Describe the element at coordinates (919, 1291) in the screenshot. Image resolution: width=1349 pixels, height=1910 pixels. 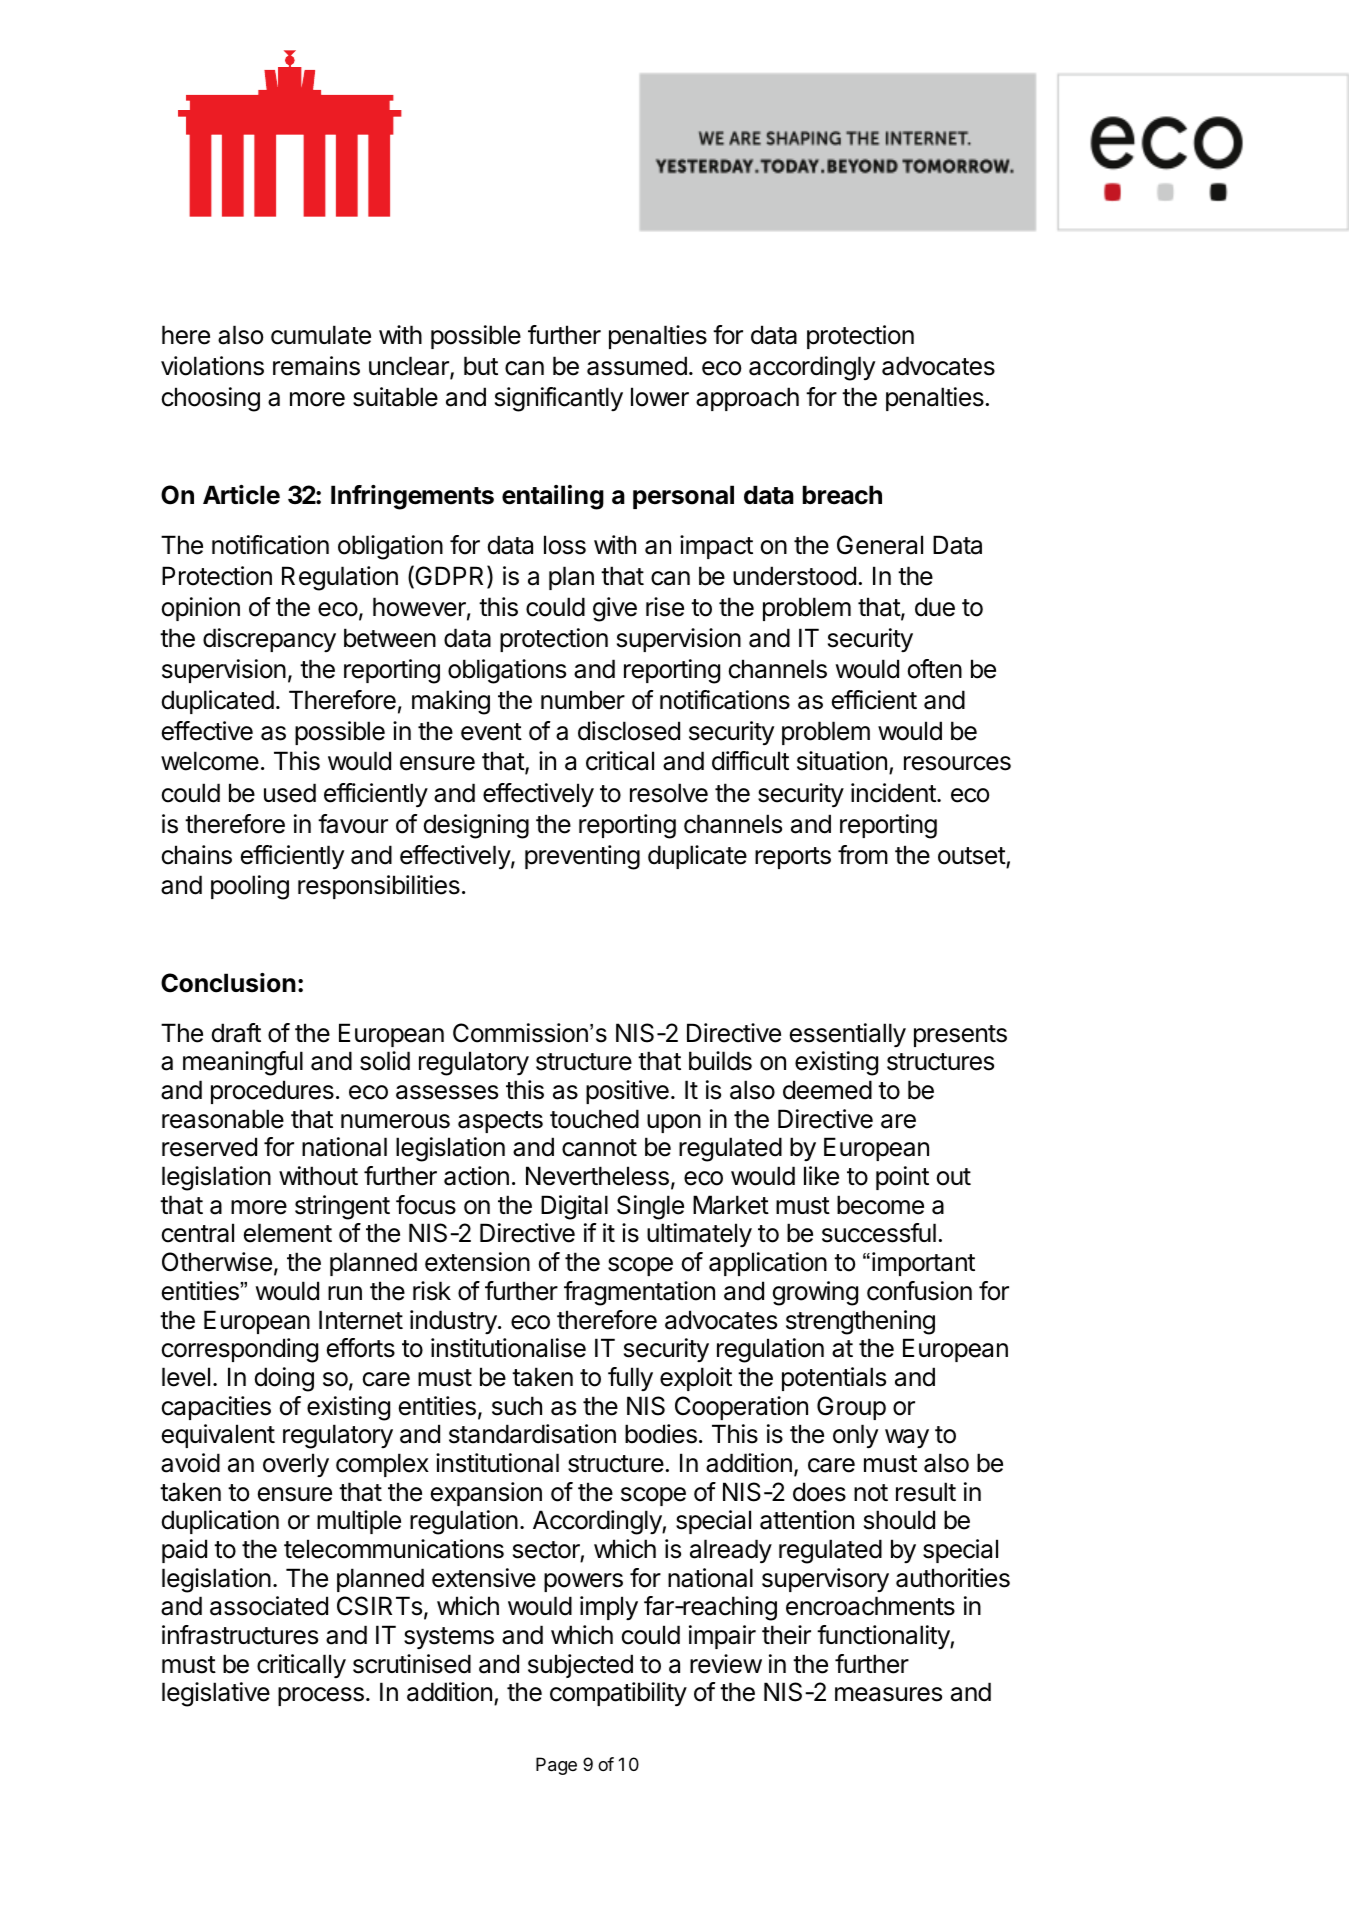
I see `confusion` at that location.
